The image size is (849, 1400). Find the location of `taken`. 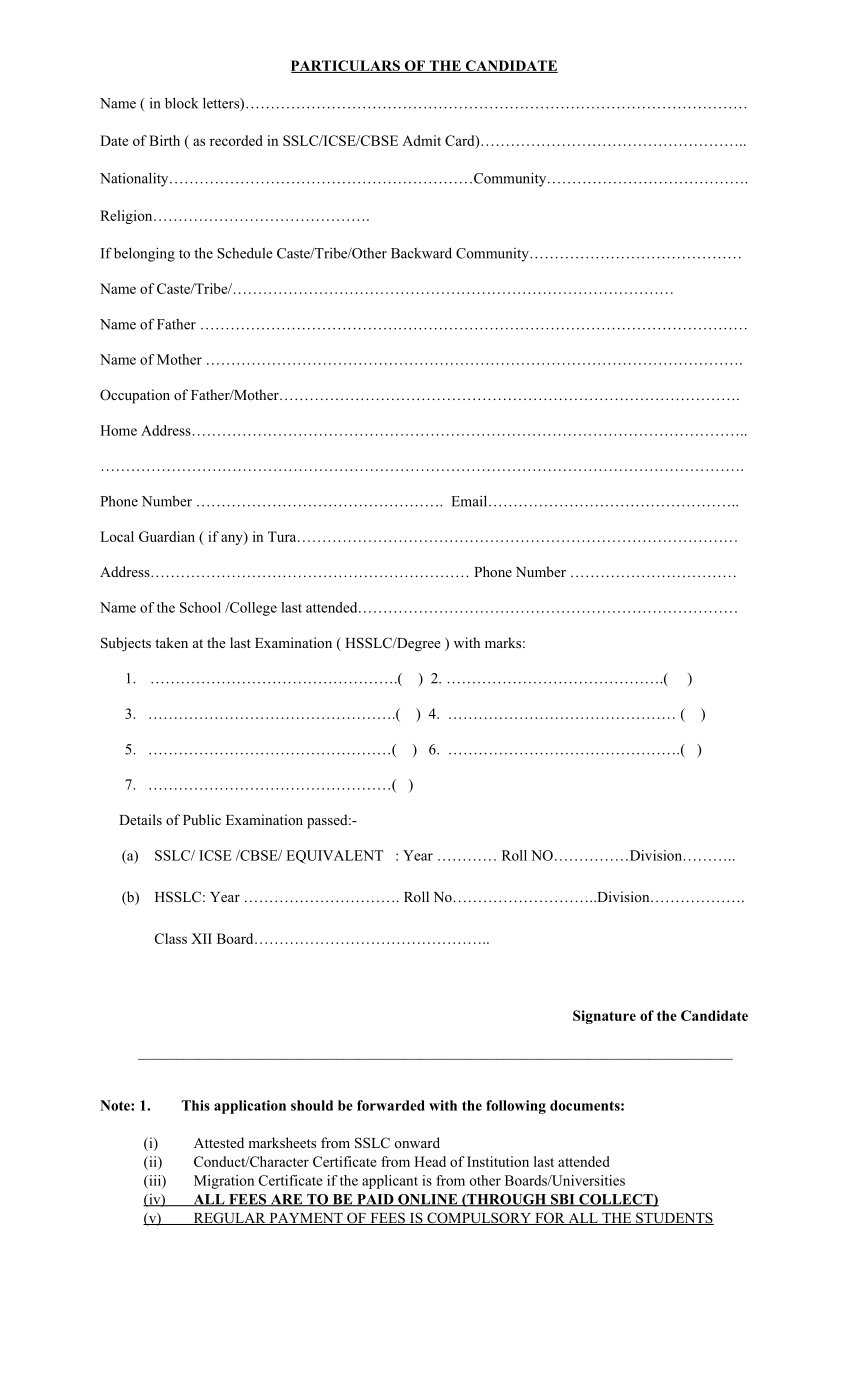

taken is located at coordinates (171, 642).
